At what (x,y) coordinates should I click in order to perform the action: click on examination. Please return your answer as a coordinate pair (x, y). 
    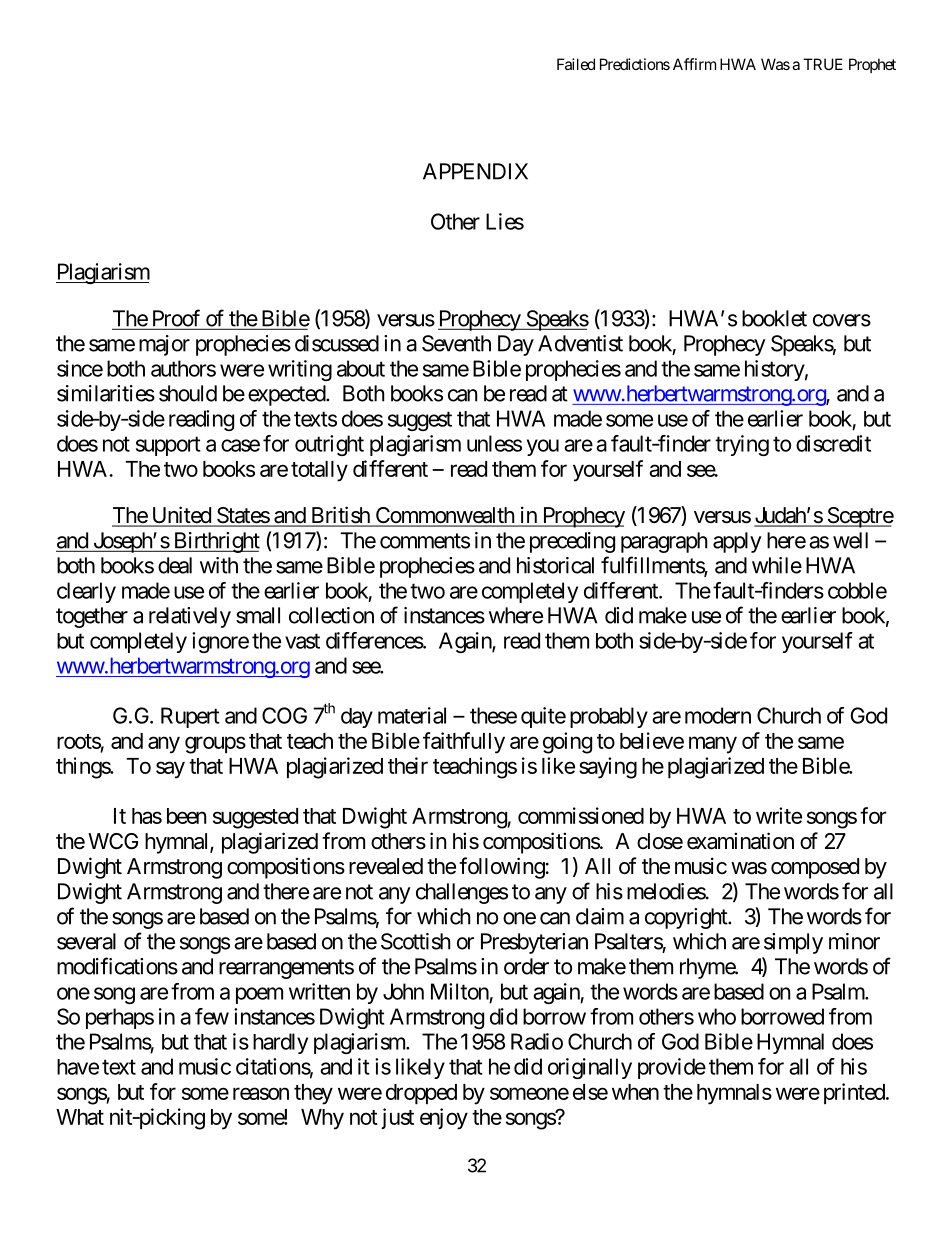
    Looking at the image, I should click on (740, 841).
